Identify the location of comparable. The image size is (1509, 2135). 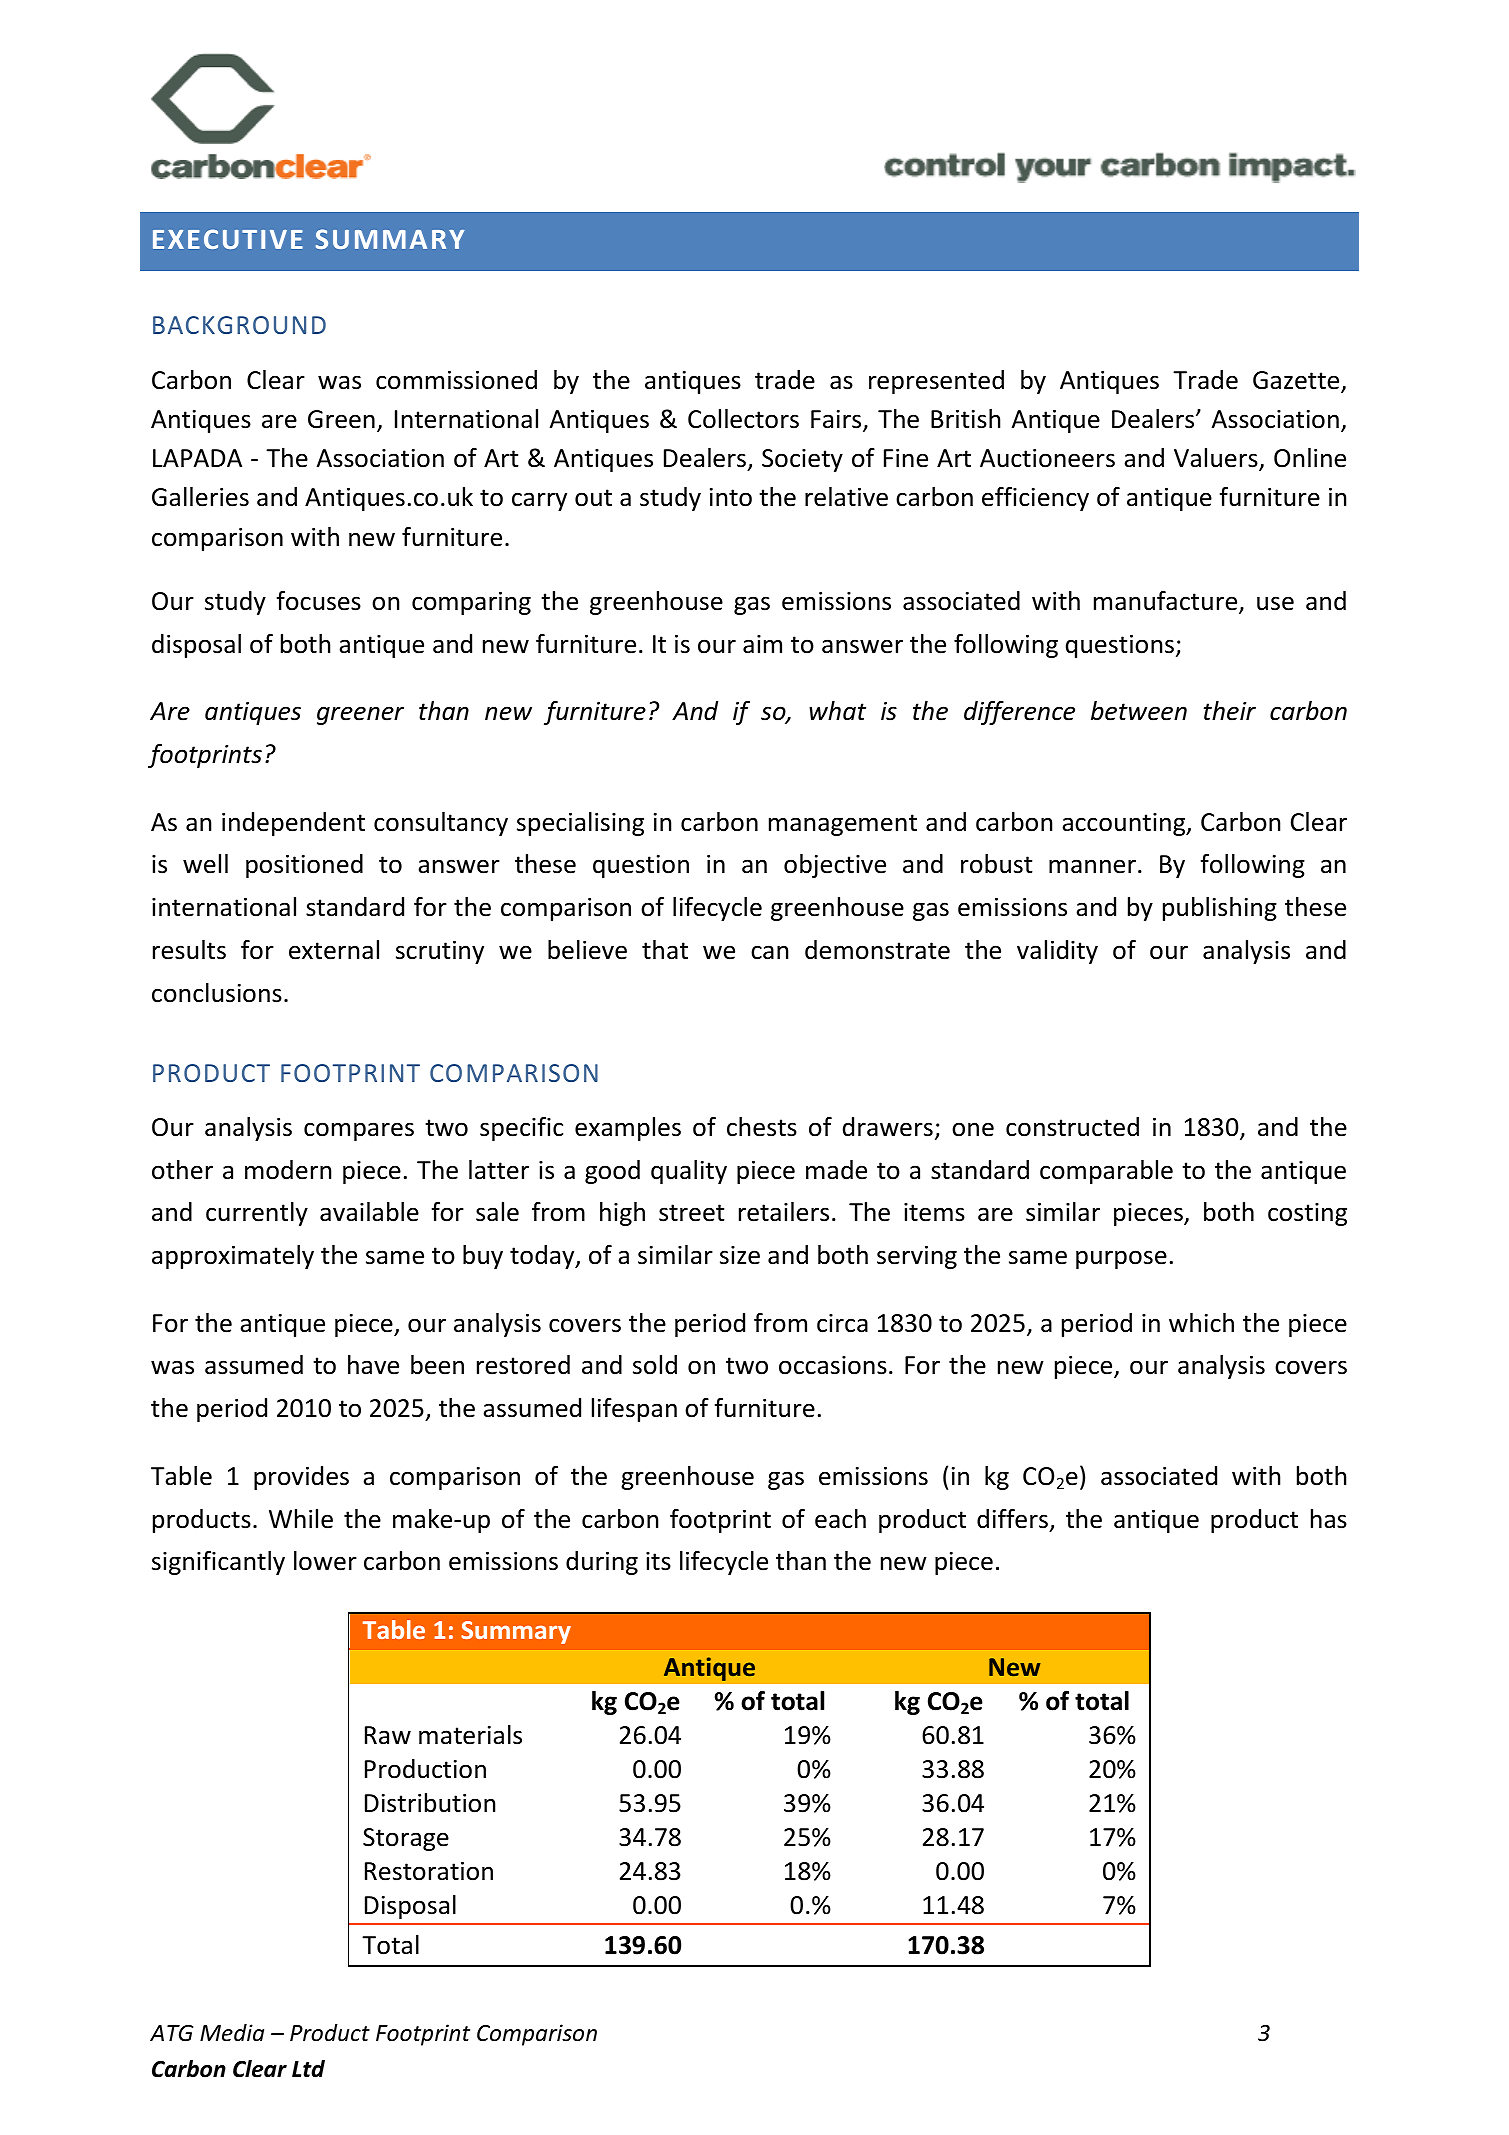
(1106, 1172).
